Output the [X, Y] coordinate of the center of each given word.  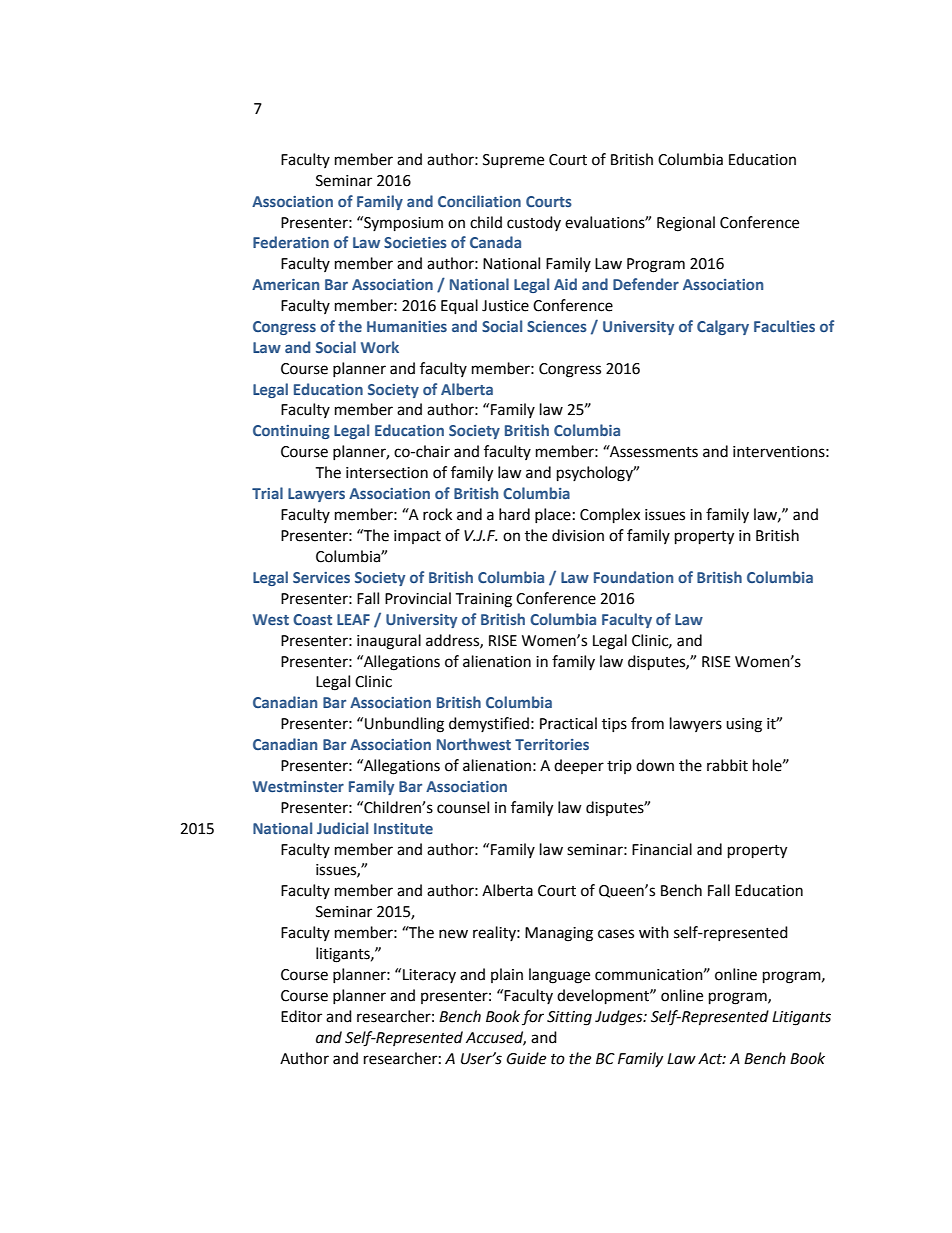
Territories [552, 744]
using [744, 725]
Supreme [513, 161]
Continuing [291, 432]
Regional [686, 224]
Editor [301, 1016]
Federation [291, 242]
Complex [610, 516]
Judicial [342, 828]
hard [514, 514]
